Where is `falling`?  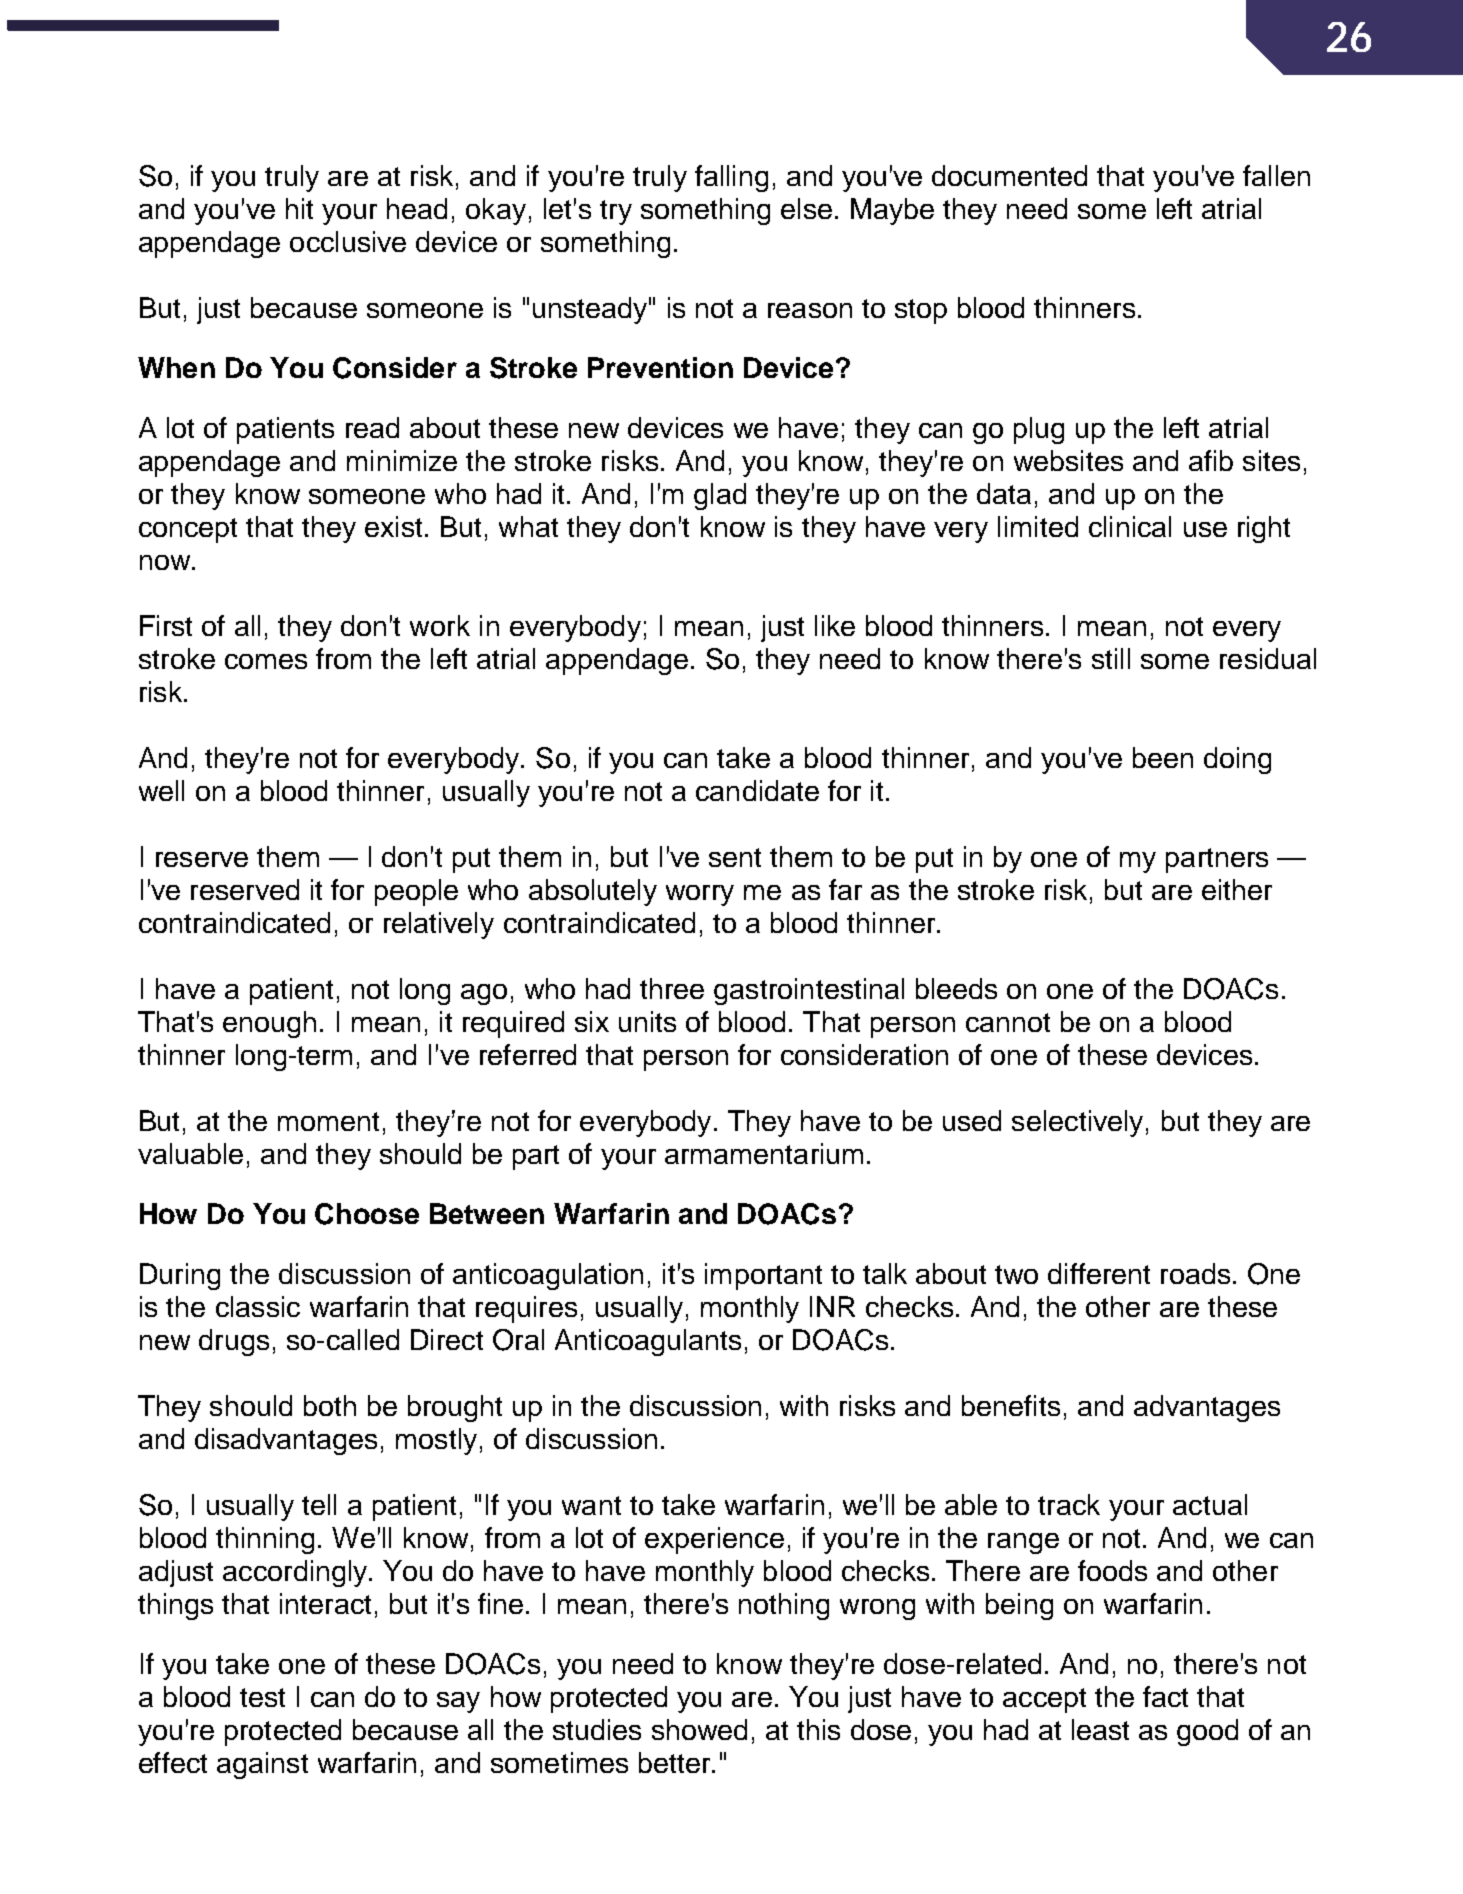 falling is located at coordinates (731, 178).
